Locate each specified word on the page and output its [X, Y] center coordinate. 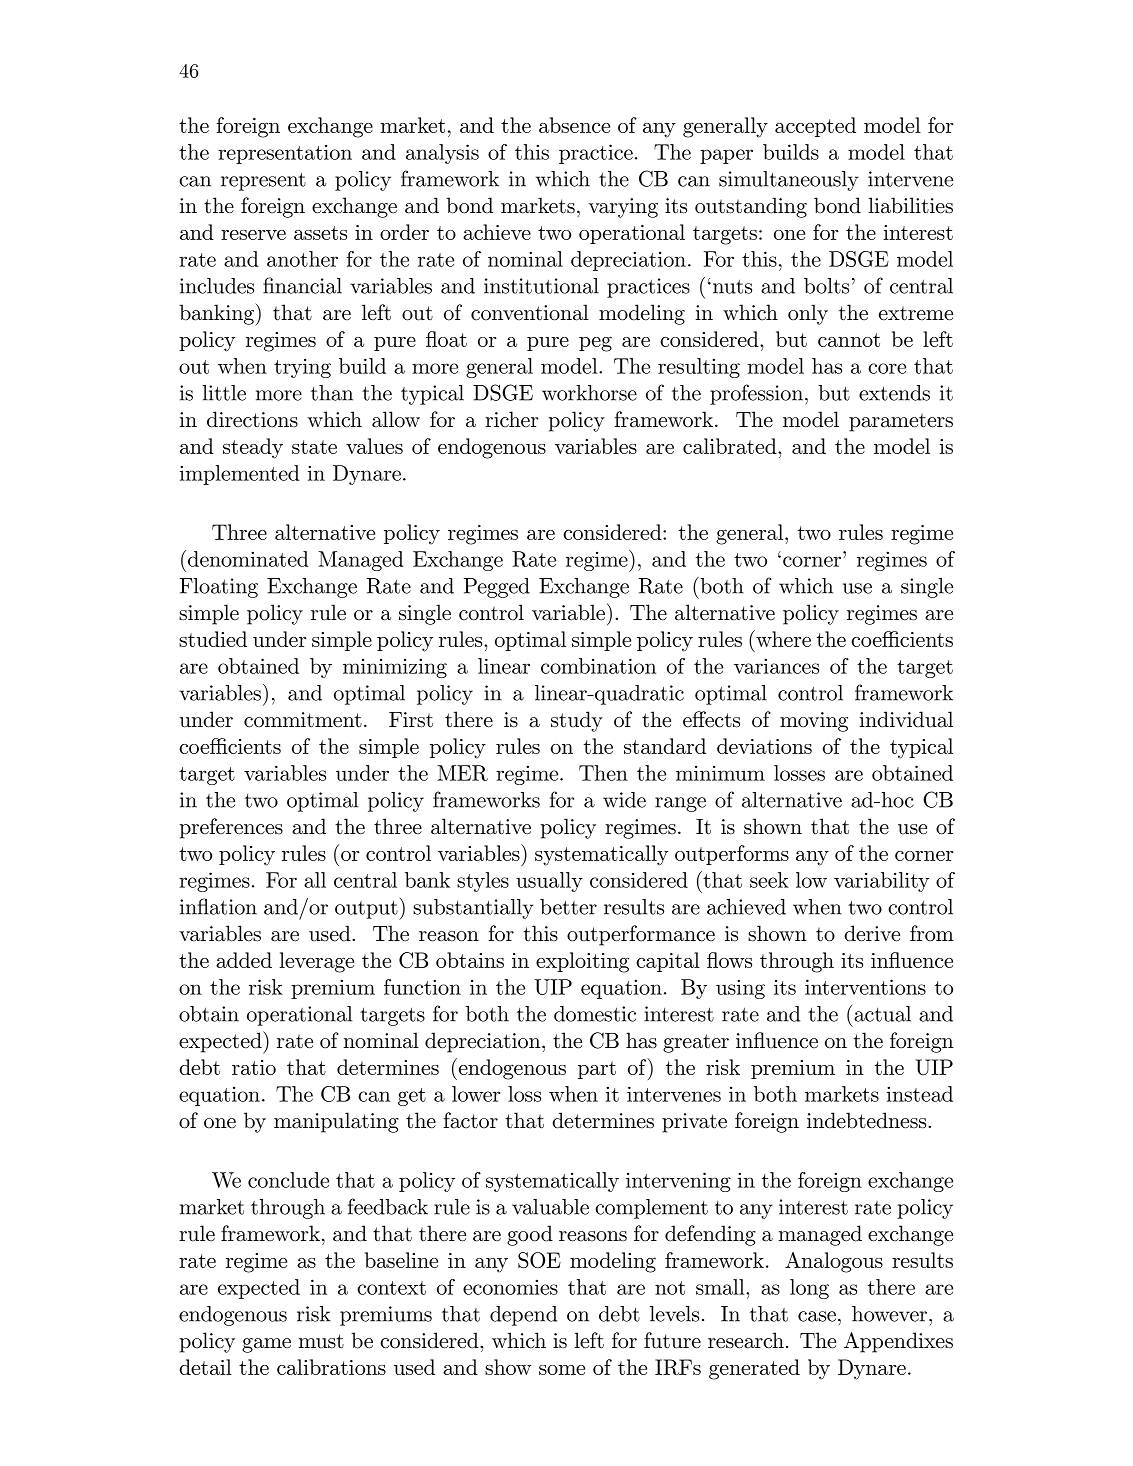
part [597, 1070]
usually [549, 882]
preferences [231, 828]
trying [302, 368]
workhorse [589, 393]
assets [320, 233]
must [321, 1341]
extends [894, 393]
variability [881, 882]
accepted [815, 127]
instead [920, 1094]
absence [574, 125]
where [782, 638]
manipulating [336, 1122]
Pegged [497, 588]
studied [213, 639]
